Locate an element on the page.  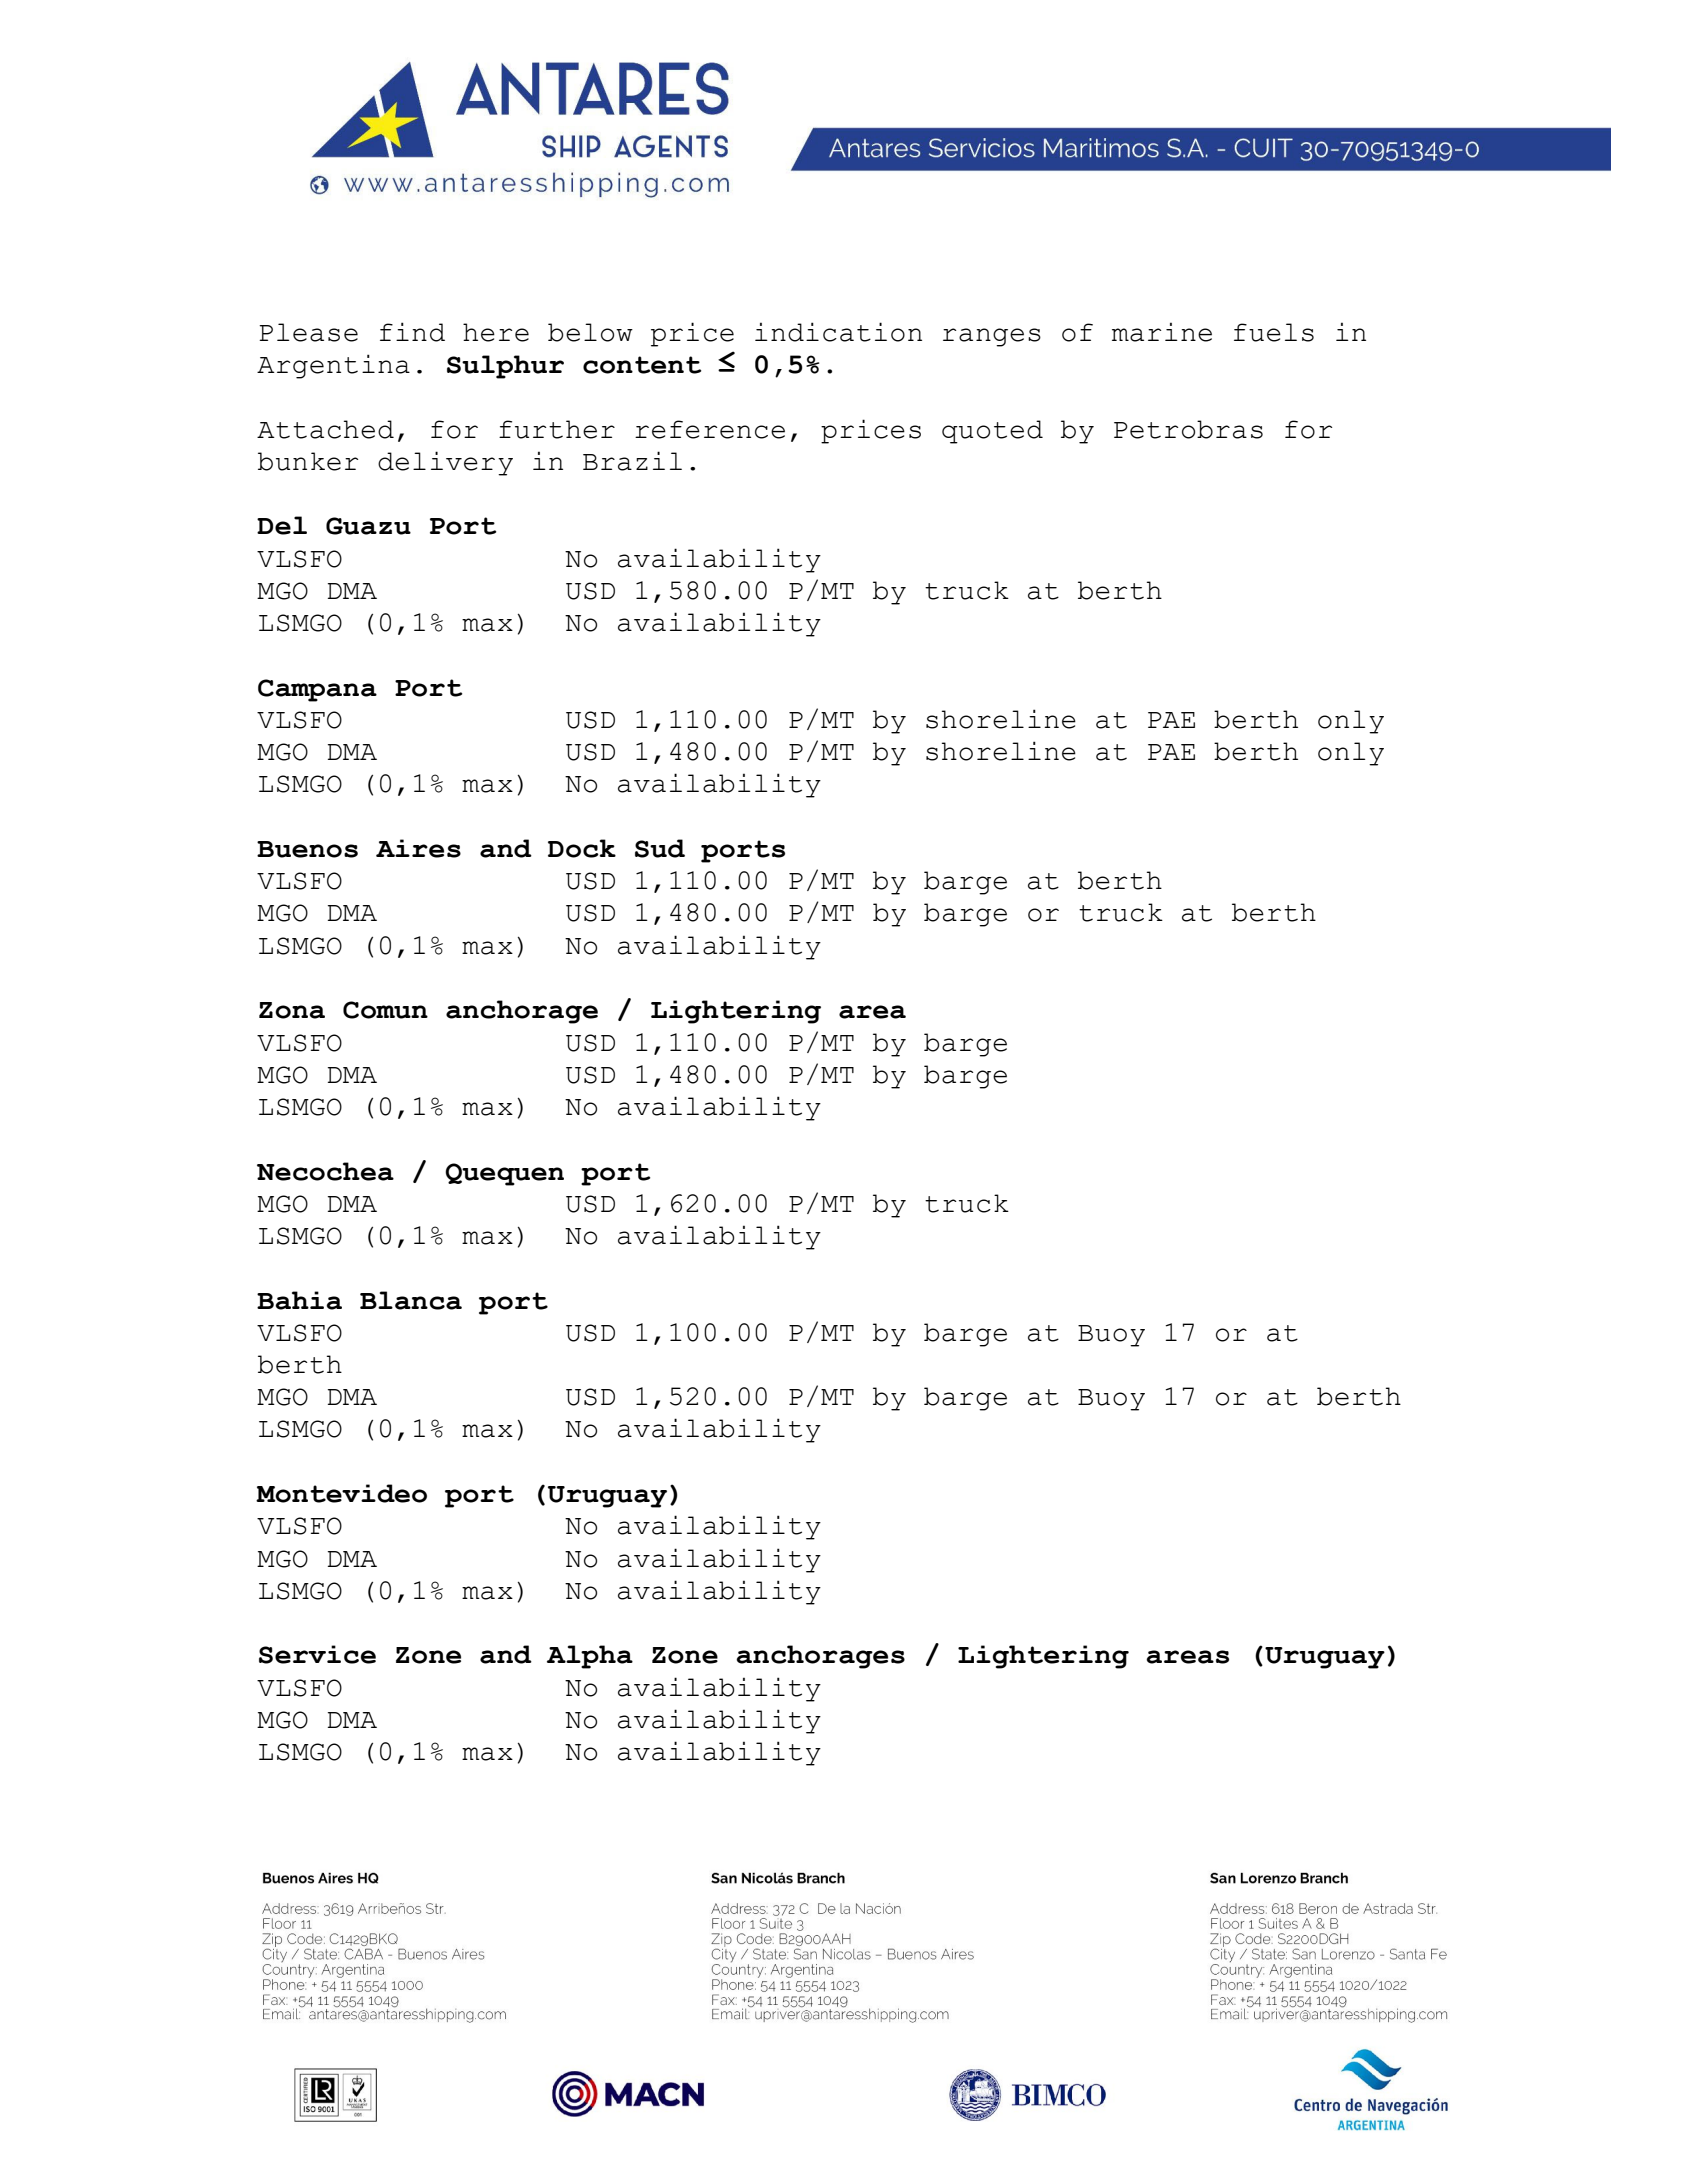
Service is located at coordinates (317, 1654).
